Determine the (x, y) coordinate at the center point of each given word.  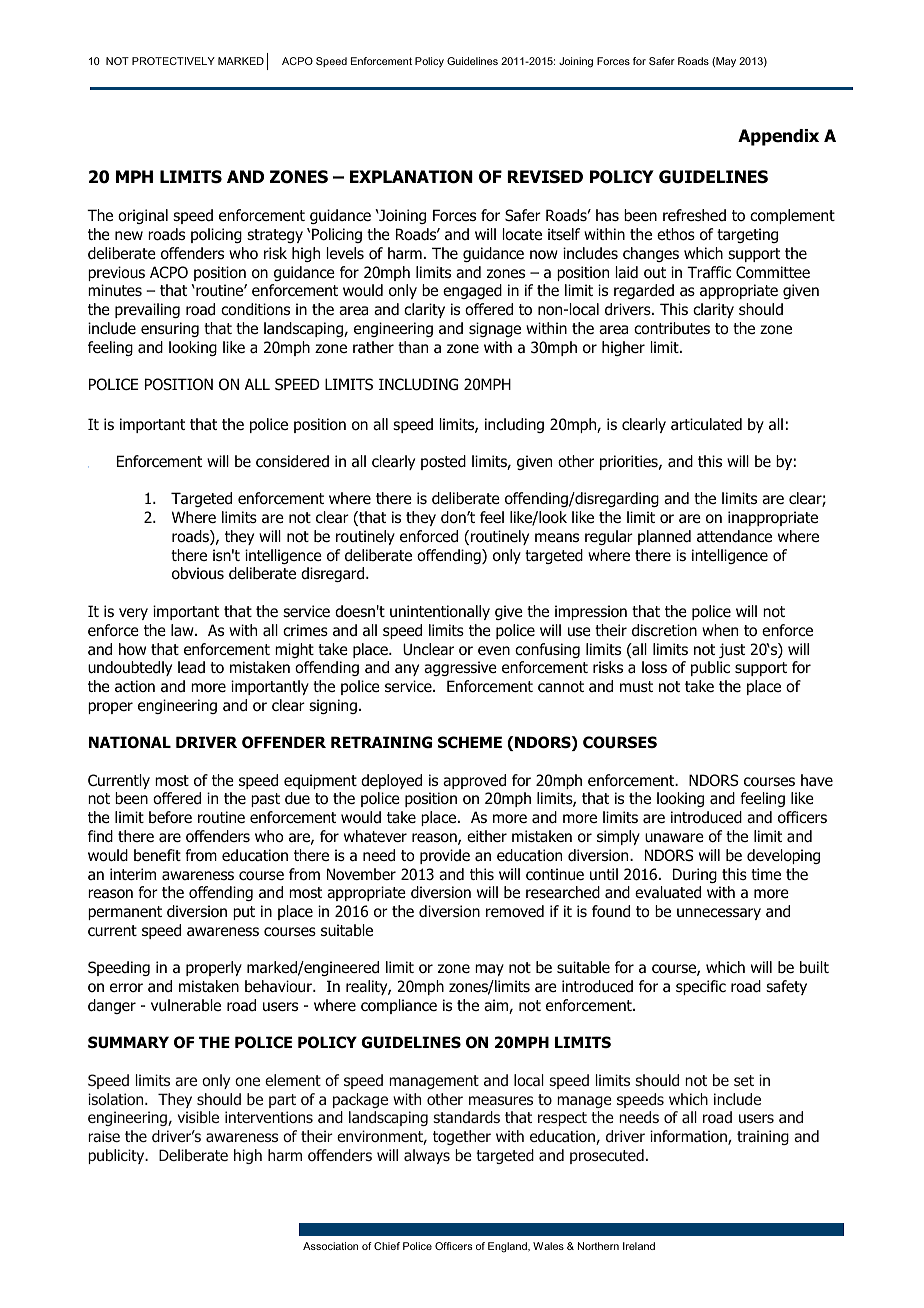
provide (445, 856)
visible (198, 1117)
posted (443, 462)
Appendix (778, 137)
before (170, 817)
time (766, 874)
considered (292, 461)
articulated (706, 424)
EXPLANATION (411, 177)
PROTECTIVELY (173, 61)
